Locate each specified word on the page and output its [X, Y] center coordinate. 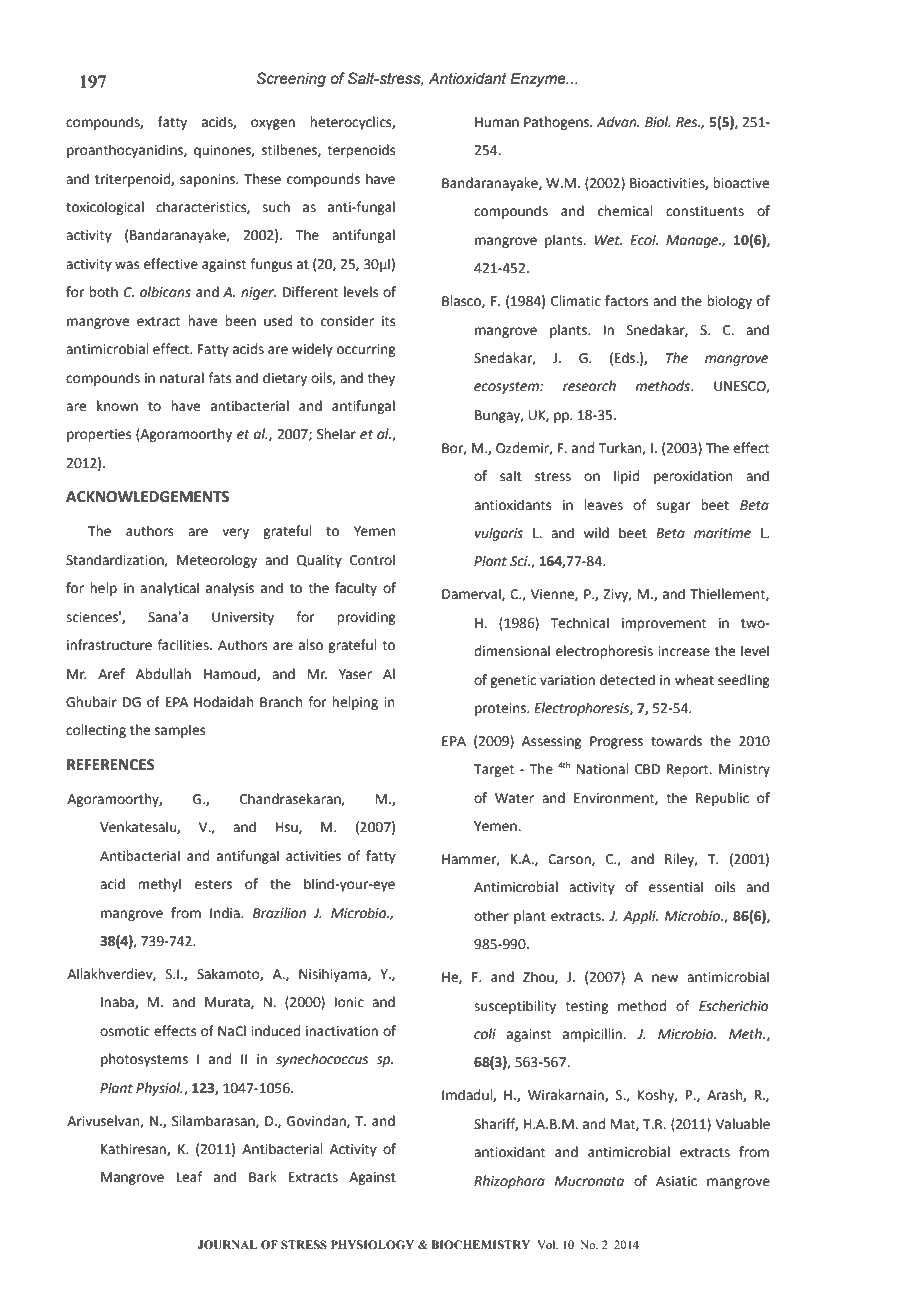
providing [366, 618]
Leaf [189, 1177]
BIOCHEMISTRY [480, 1244]
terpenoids [361, 151]
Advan [618, 122]
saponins [208, 180]
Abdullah [163, 674]
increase [684, 651]
